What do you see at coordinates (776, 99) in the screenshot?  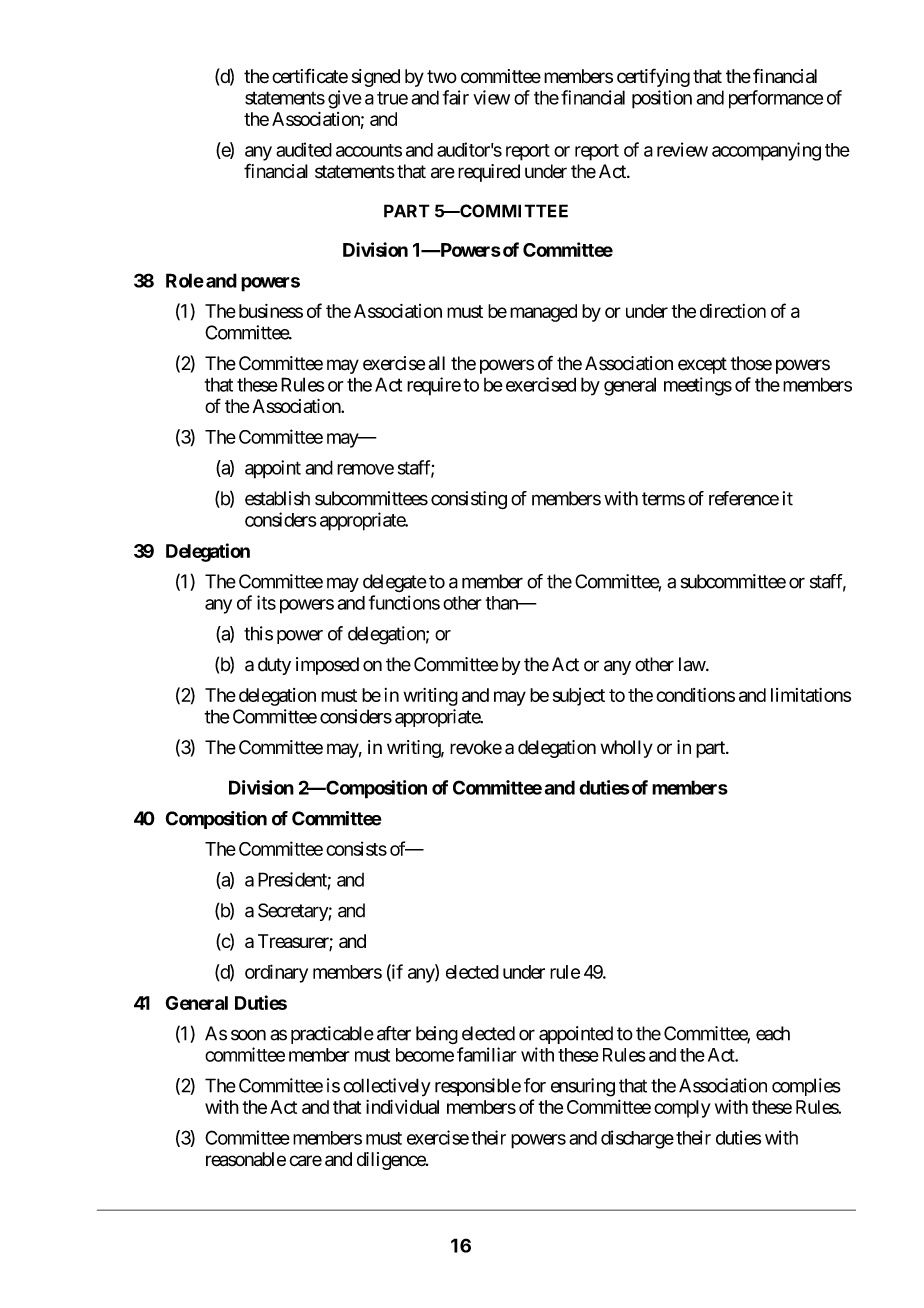 I see `performance` at bounding box center [776, 99].
